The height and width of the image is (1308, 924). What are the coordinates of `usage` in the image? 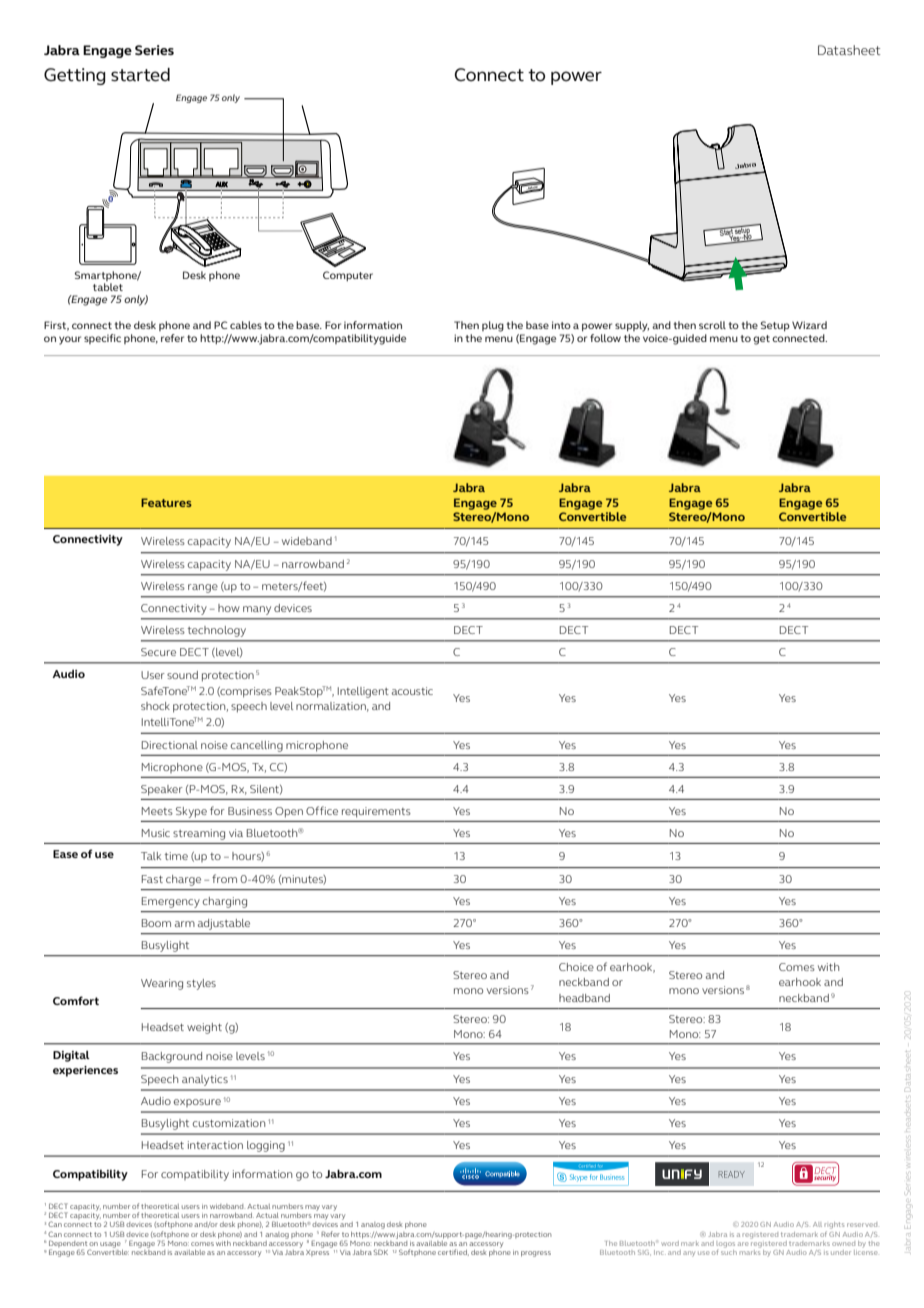 It's located at (110, 1245).
